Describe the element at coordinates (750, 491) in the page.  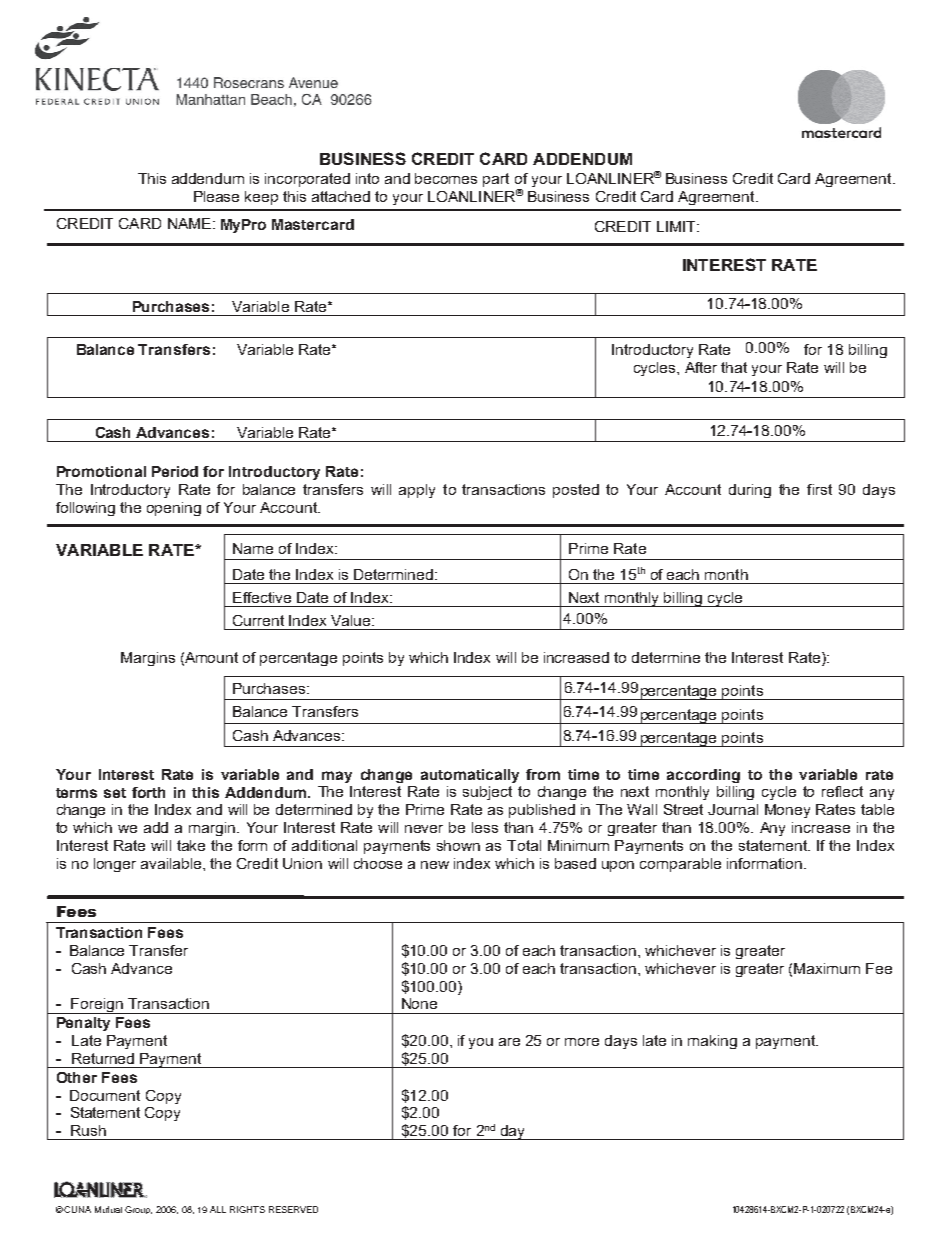
I see `during` at that location.
